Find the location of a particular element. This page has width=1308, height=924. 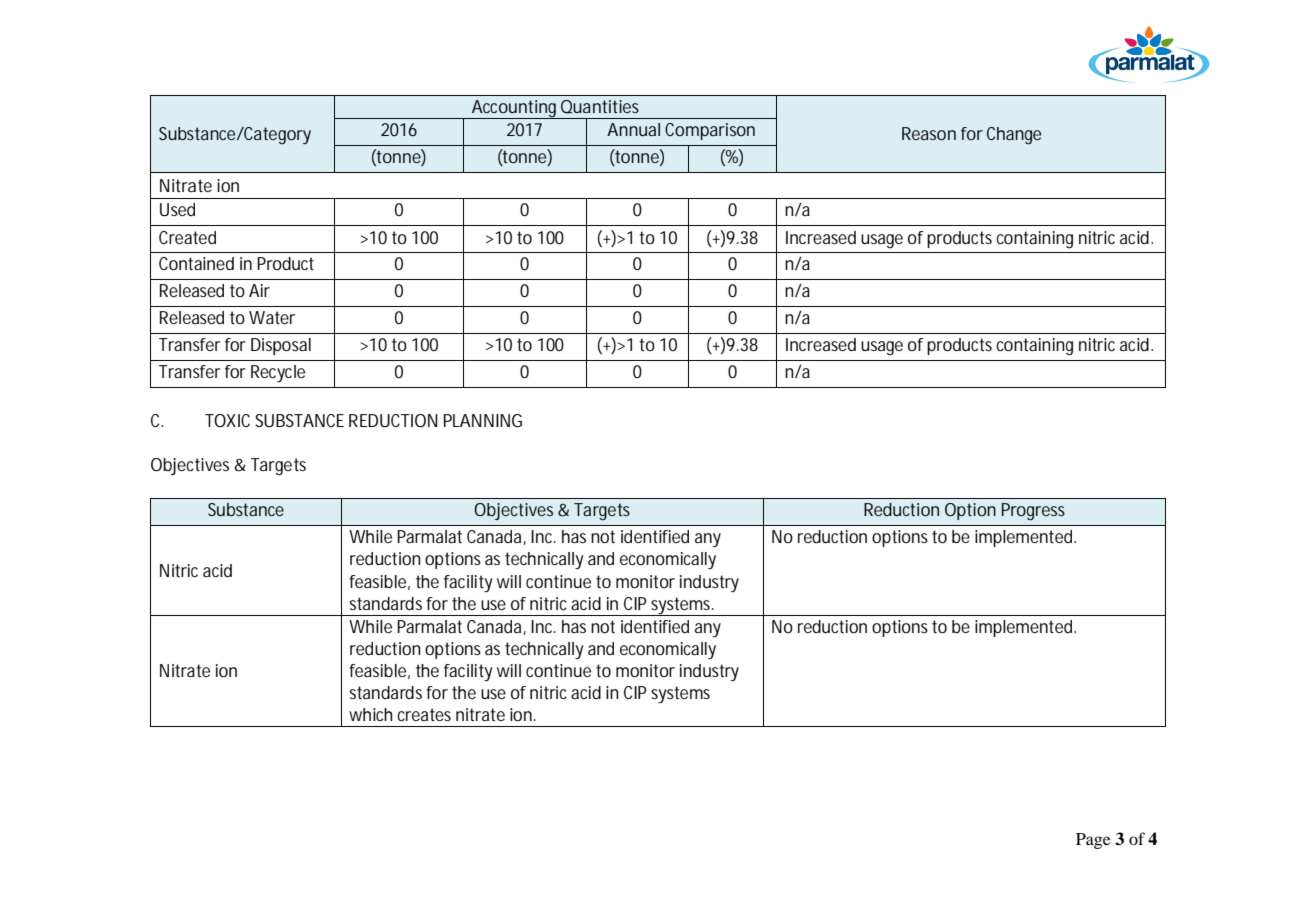

Progress is located at coordinates (1033, 512).
